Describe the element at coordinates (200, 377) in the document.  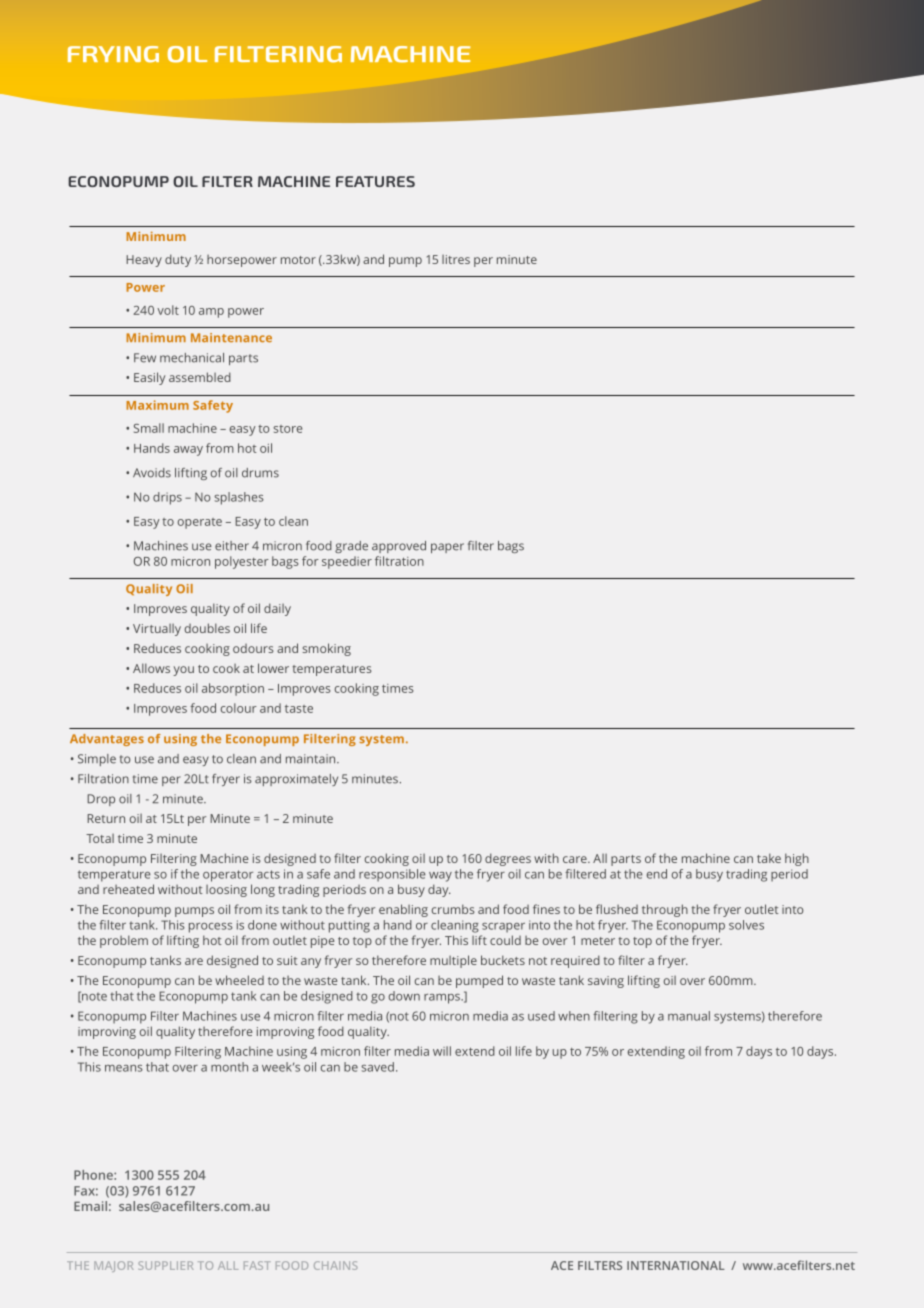
I see `assembled` at that location.
